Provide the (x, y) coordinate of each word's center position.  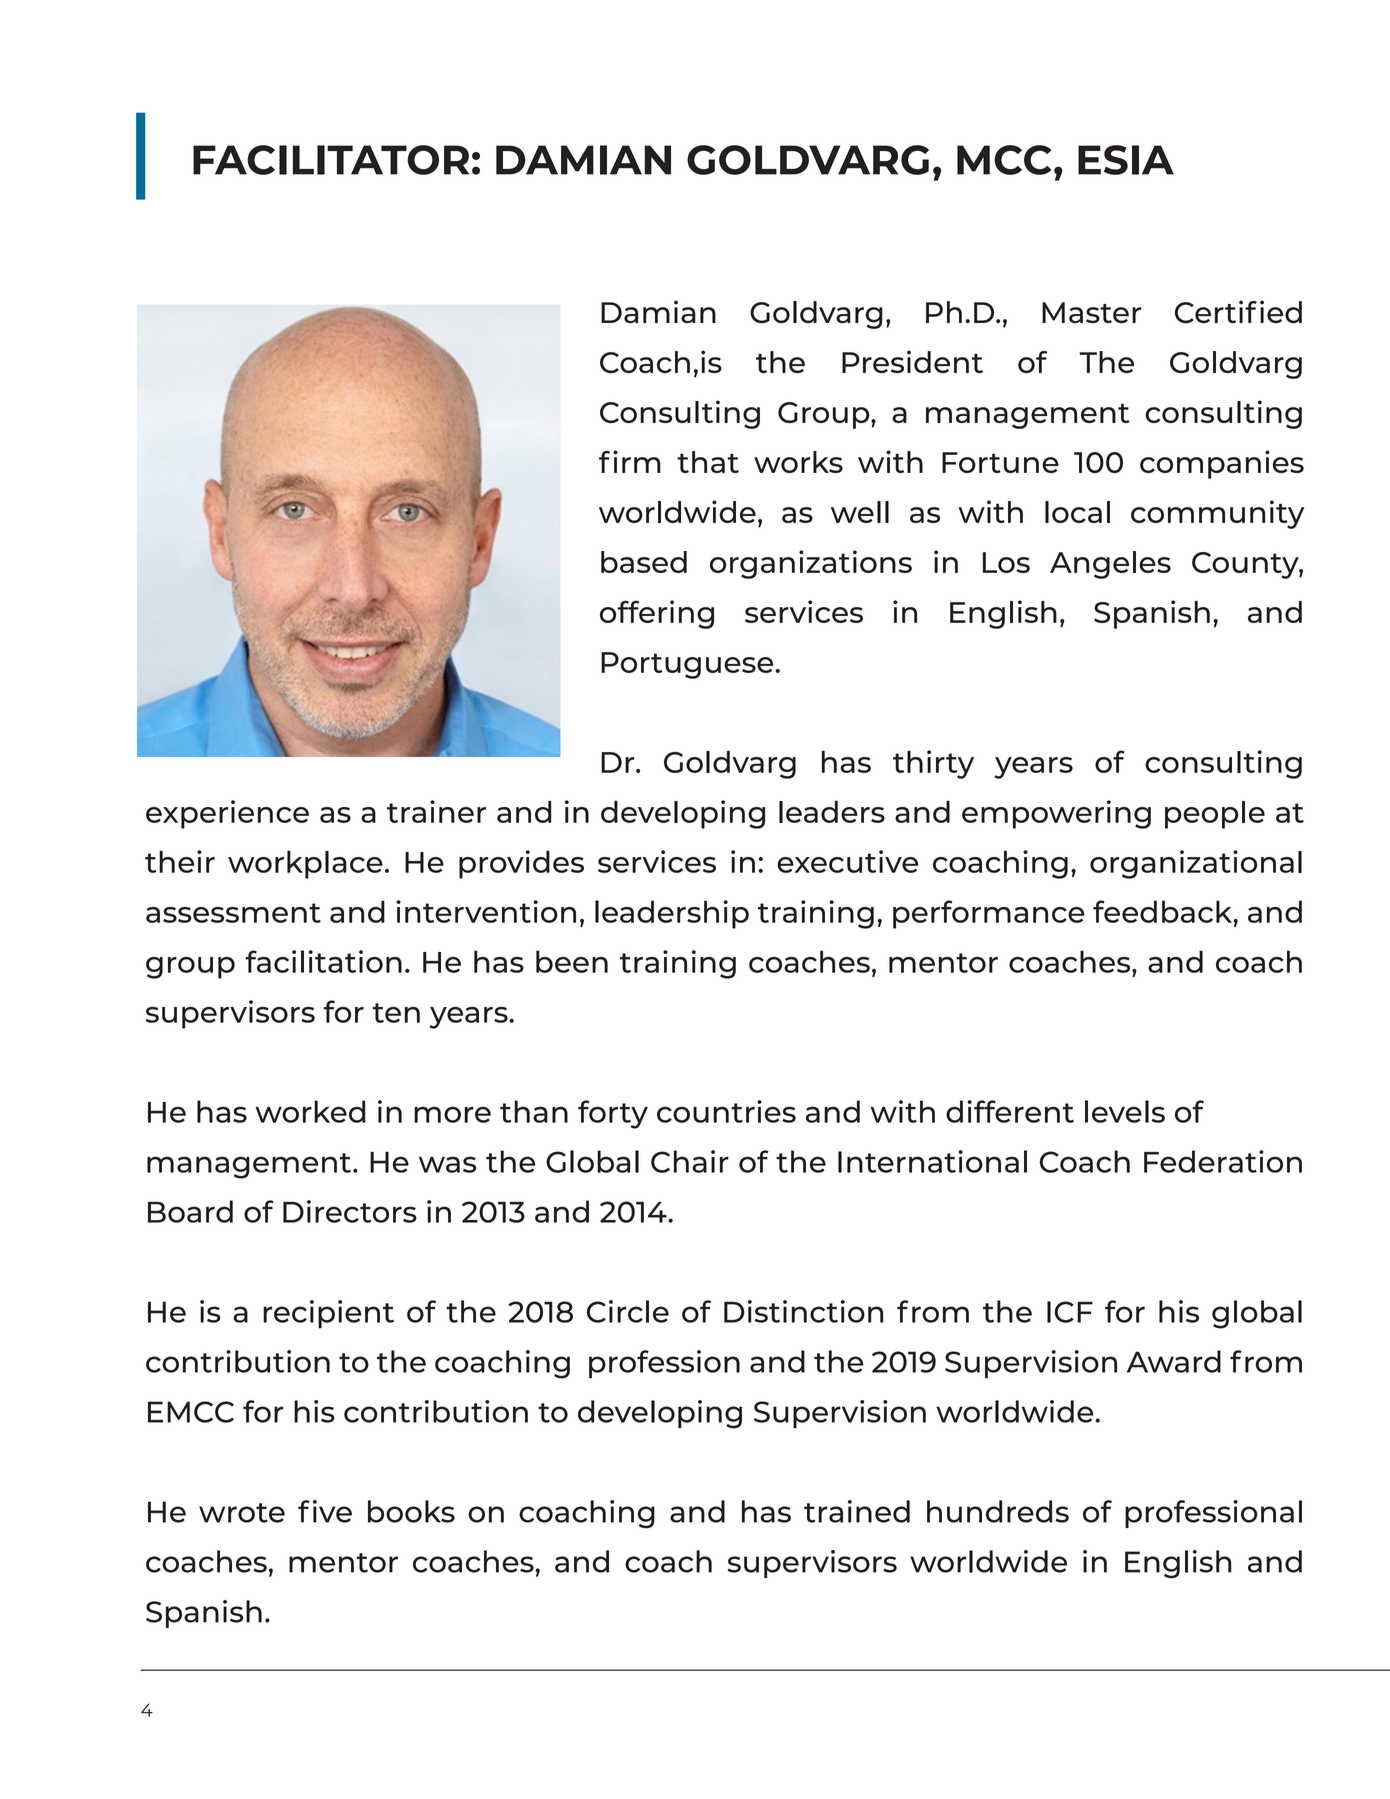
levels (1125, 1111)
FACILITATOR (331, 160)
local (1077, 512)
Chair (690, 1161)
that (708, 462)
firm (630, 461)
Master (1091, 313)
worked (310, 1111)
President (912, 361)
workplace (305, 864)
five (325, 1511)
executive (847, 861)
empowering (1056, 814)
